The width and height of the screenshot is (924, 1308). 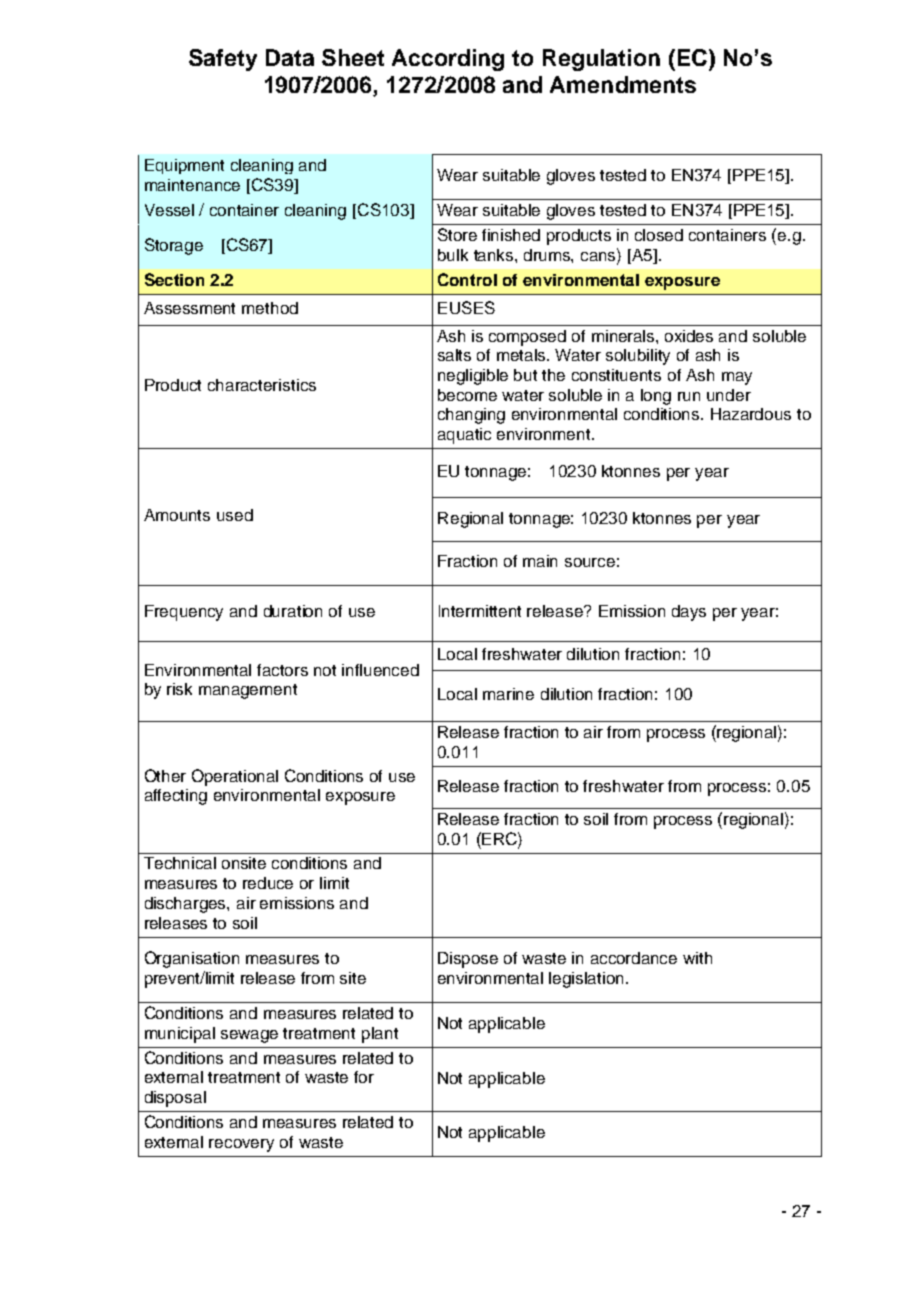 What do you see at coordinates (241, 1145) in the screenshot?
I see `recovery` at bounding box center [241, 1145].
